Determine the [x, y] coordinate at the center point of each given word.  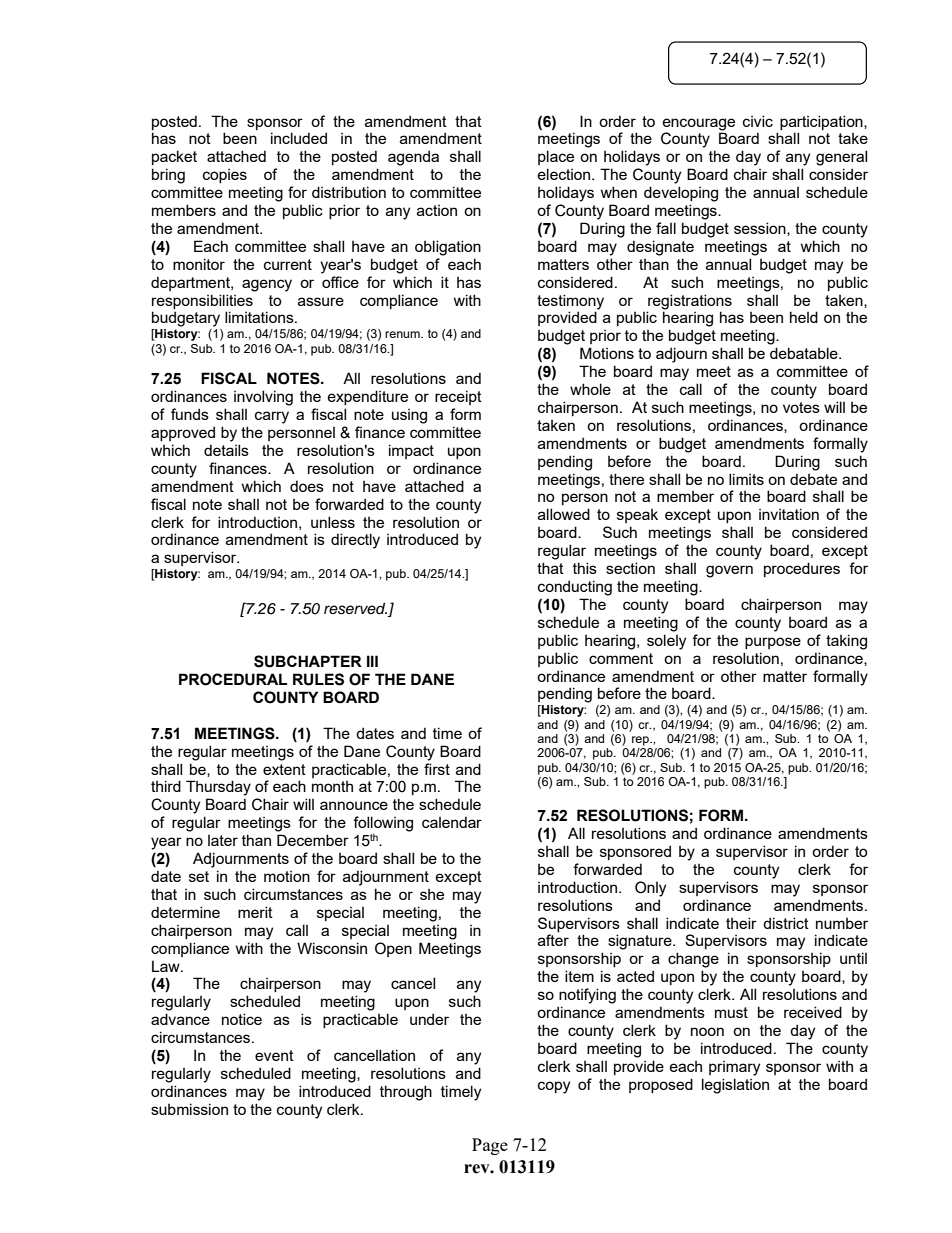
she [432, 894]
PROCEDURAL [233, 679]
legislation [735, 1086]
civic [758, 121]
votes [801, 407]
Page [490, 1146]
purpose [773, 643]
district [786, 923]
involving [263, 398]
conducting [575, 588]
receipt [458, 397]
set [199, 876]
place [556, 157]
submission [189, 1109]
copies [225, 176]
